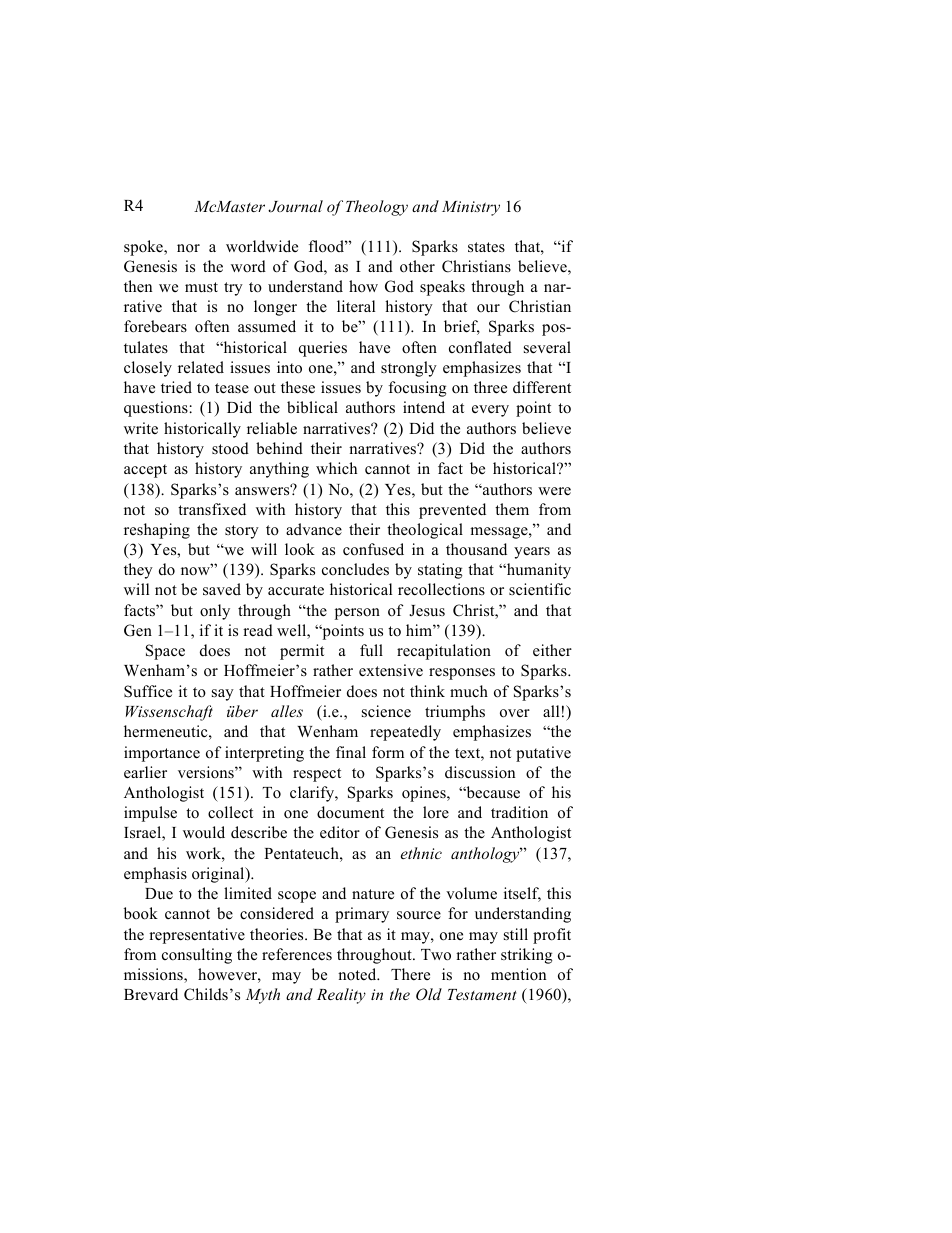 This screenshot has height=1233, width=952. I want to click on noted, so click(358, 974).
